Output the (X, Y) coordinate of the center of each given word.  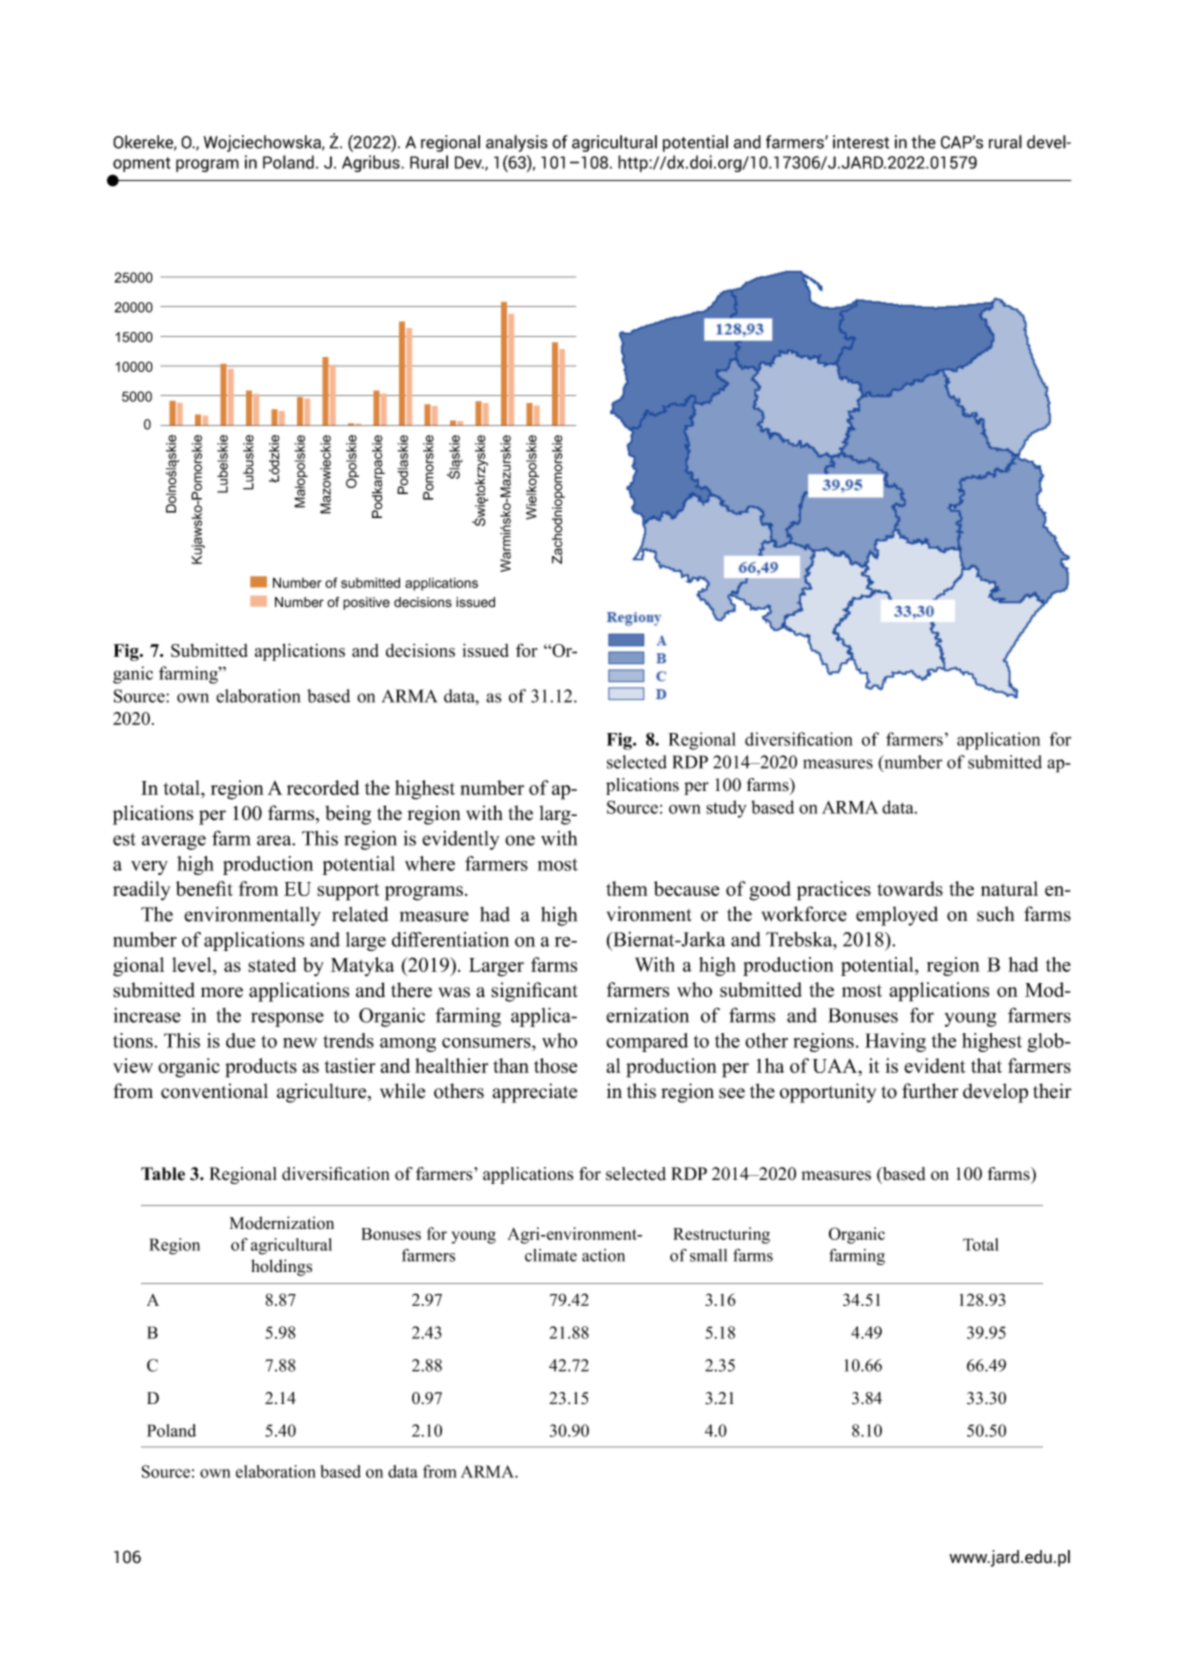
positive (366, 603)
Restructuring (721, 1235)
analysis (517, 143)
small (708, 1255)
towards (910, 888)
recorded (323, 787)
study (726, 809)
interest (861, 142)
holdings (281, 1267)
